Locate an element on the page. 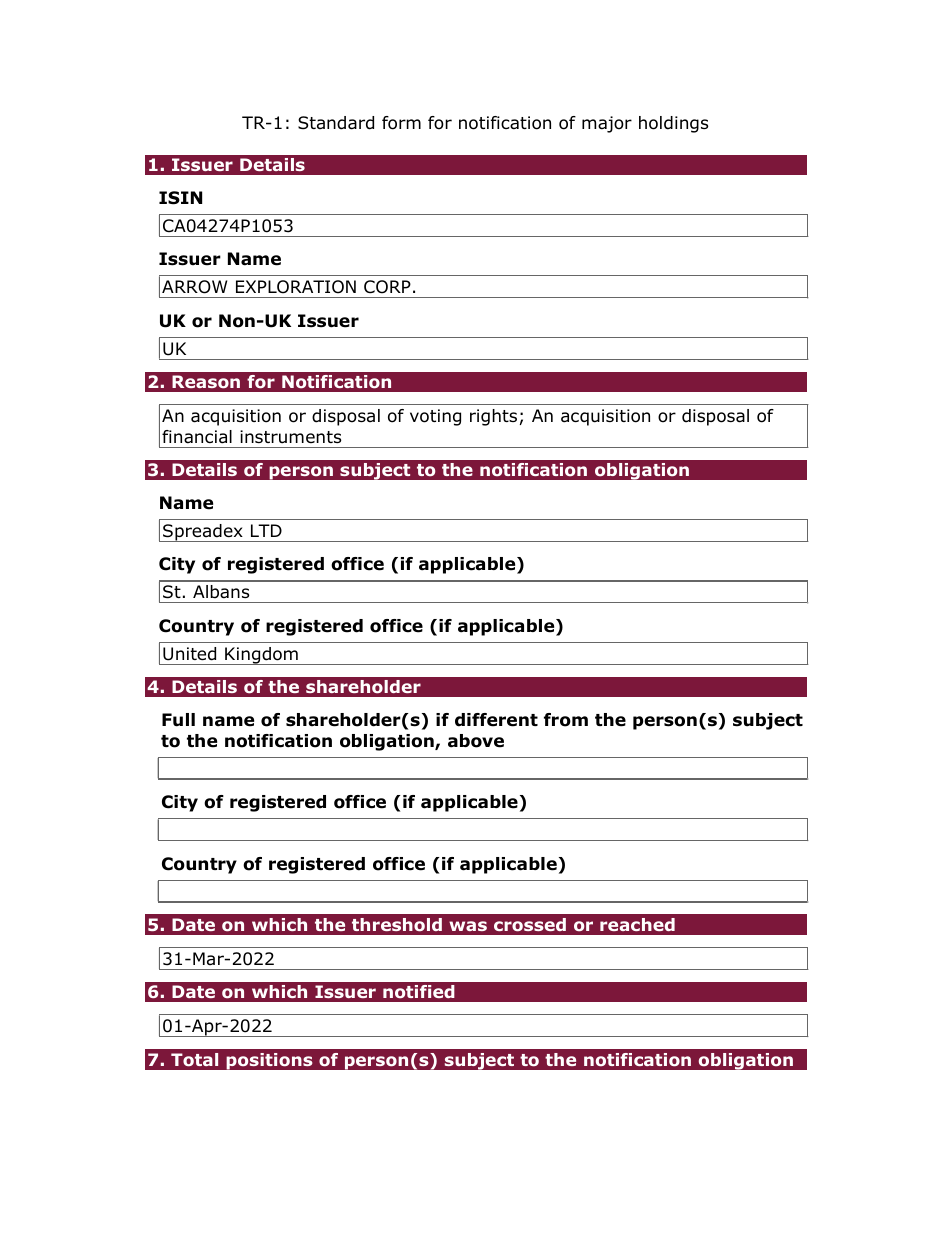 The image size is (952, 1233). financial is located at coordinates (197, 437).
